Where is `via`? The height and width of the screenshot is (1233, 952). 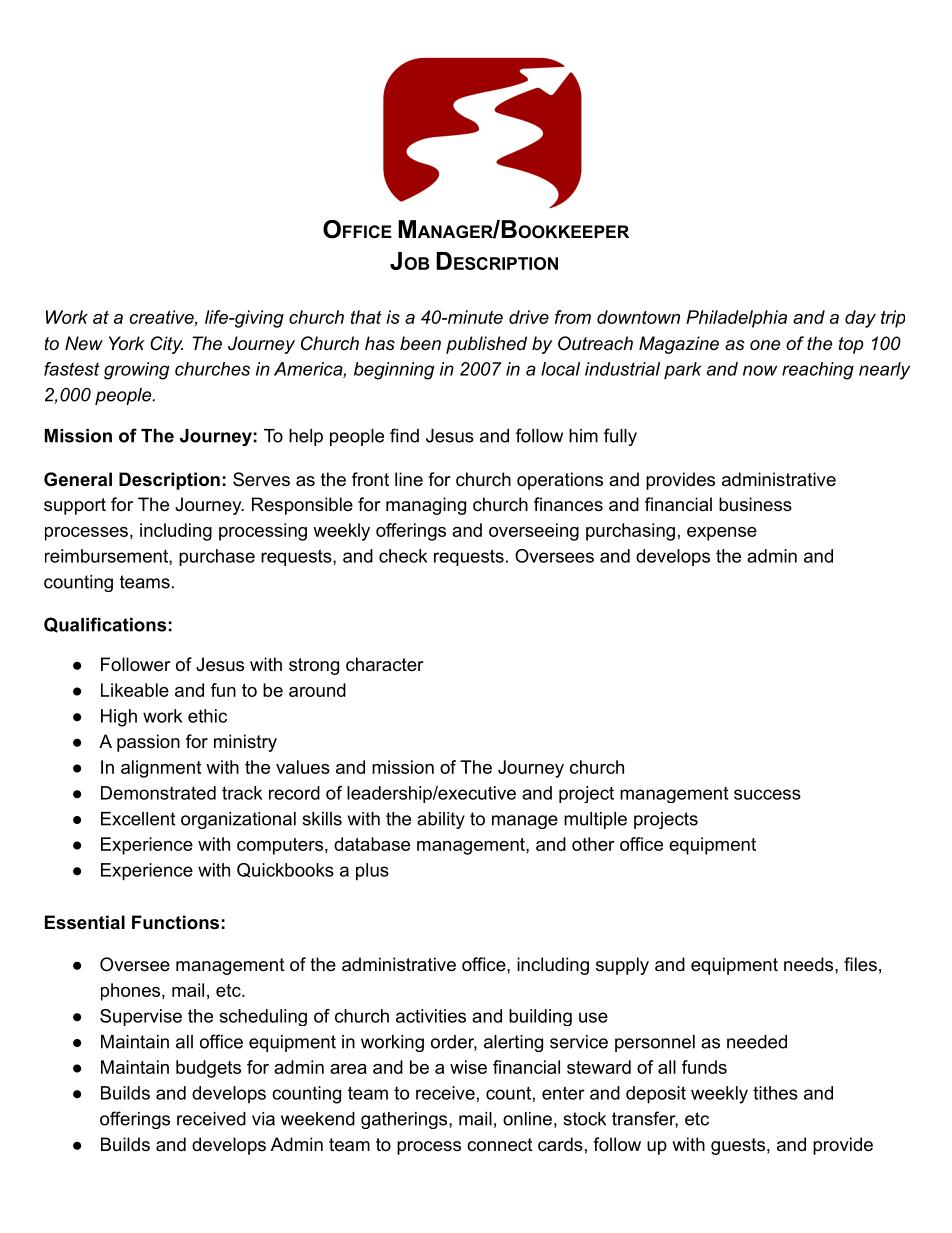
via is located at coordinates (263, 1119).
